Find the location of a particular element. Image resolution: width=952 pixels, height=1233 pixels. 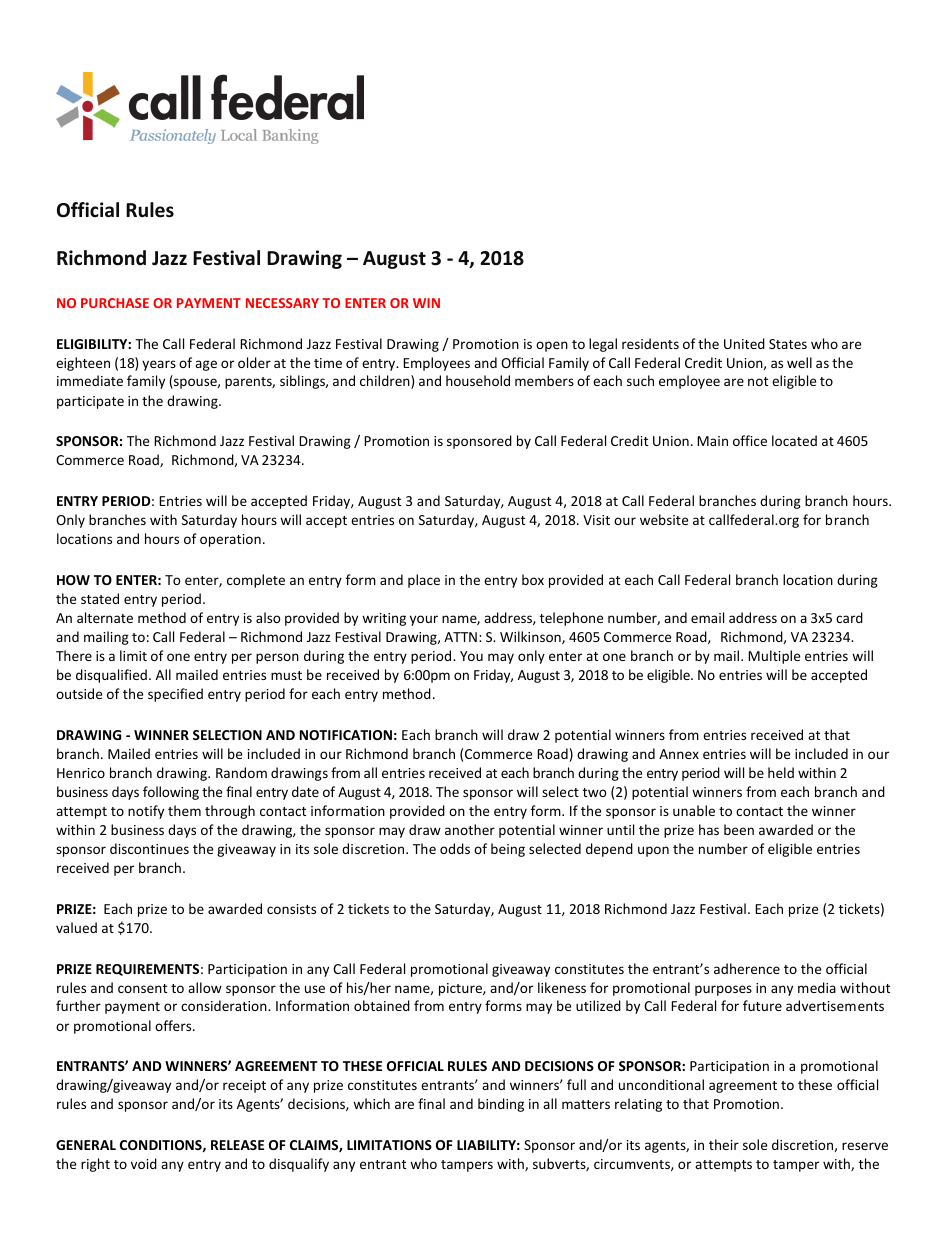

odds is located at coordinates (455, 848).
